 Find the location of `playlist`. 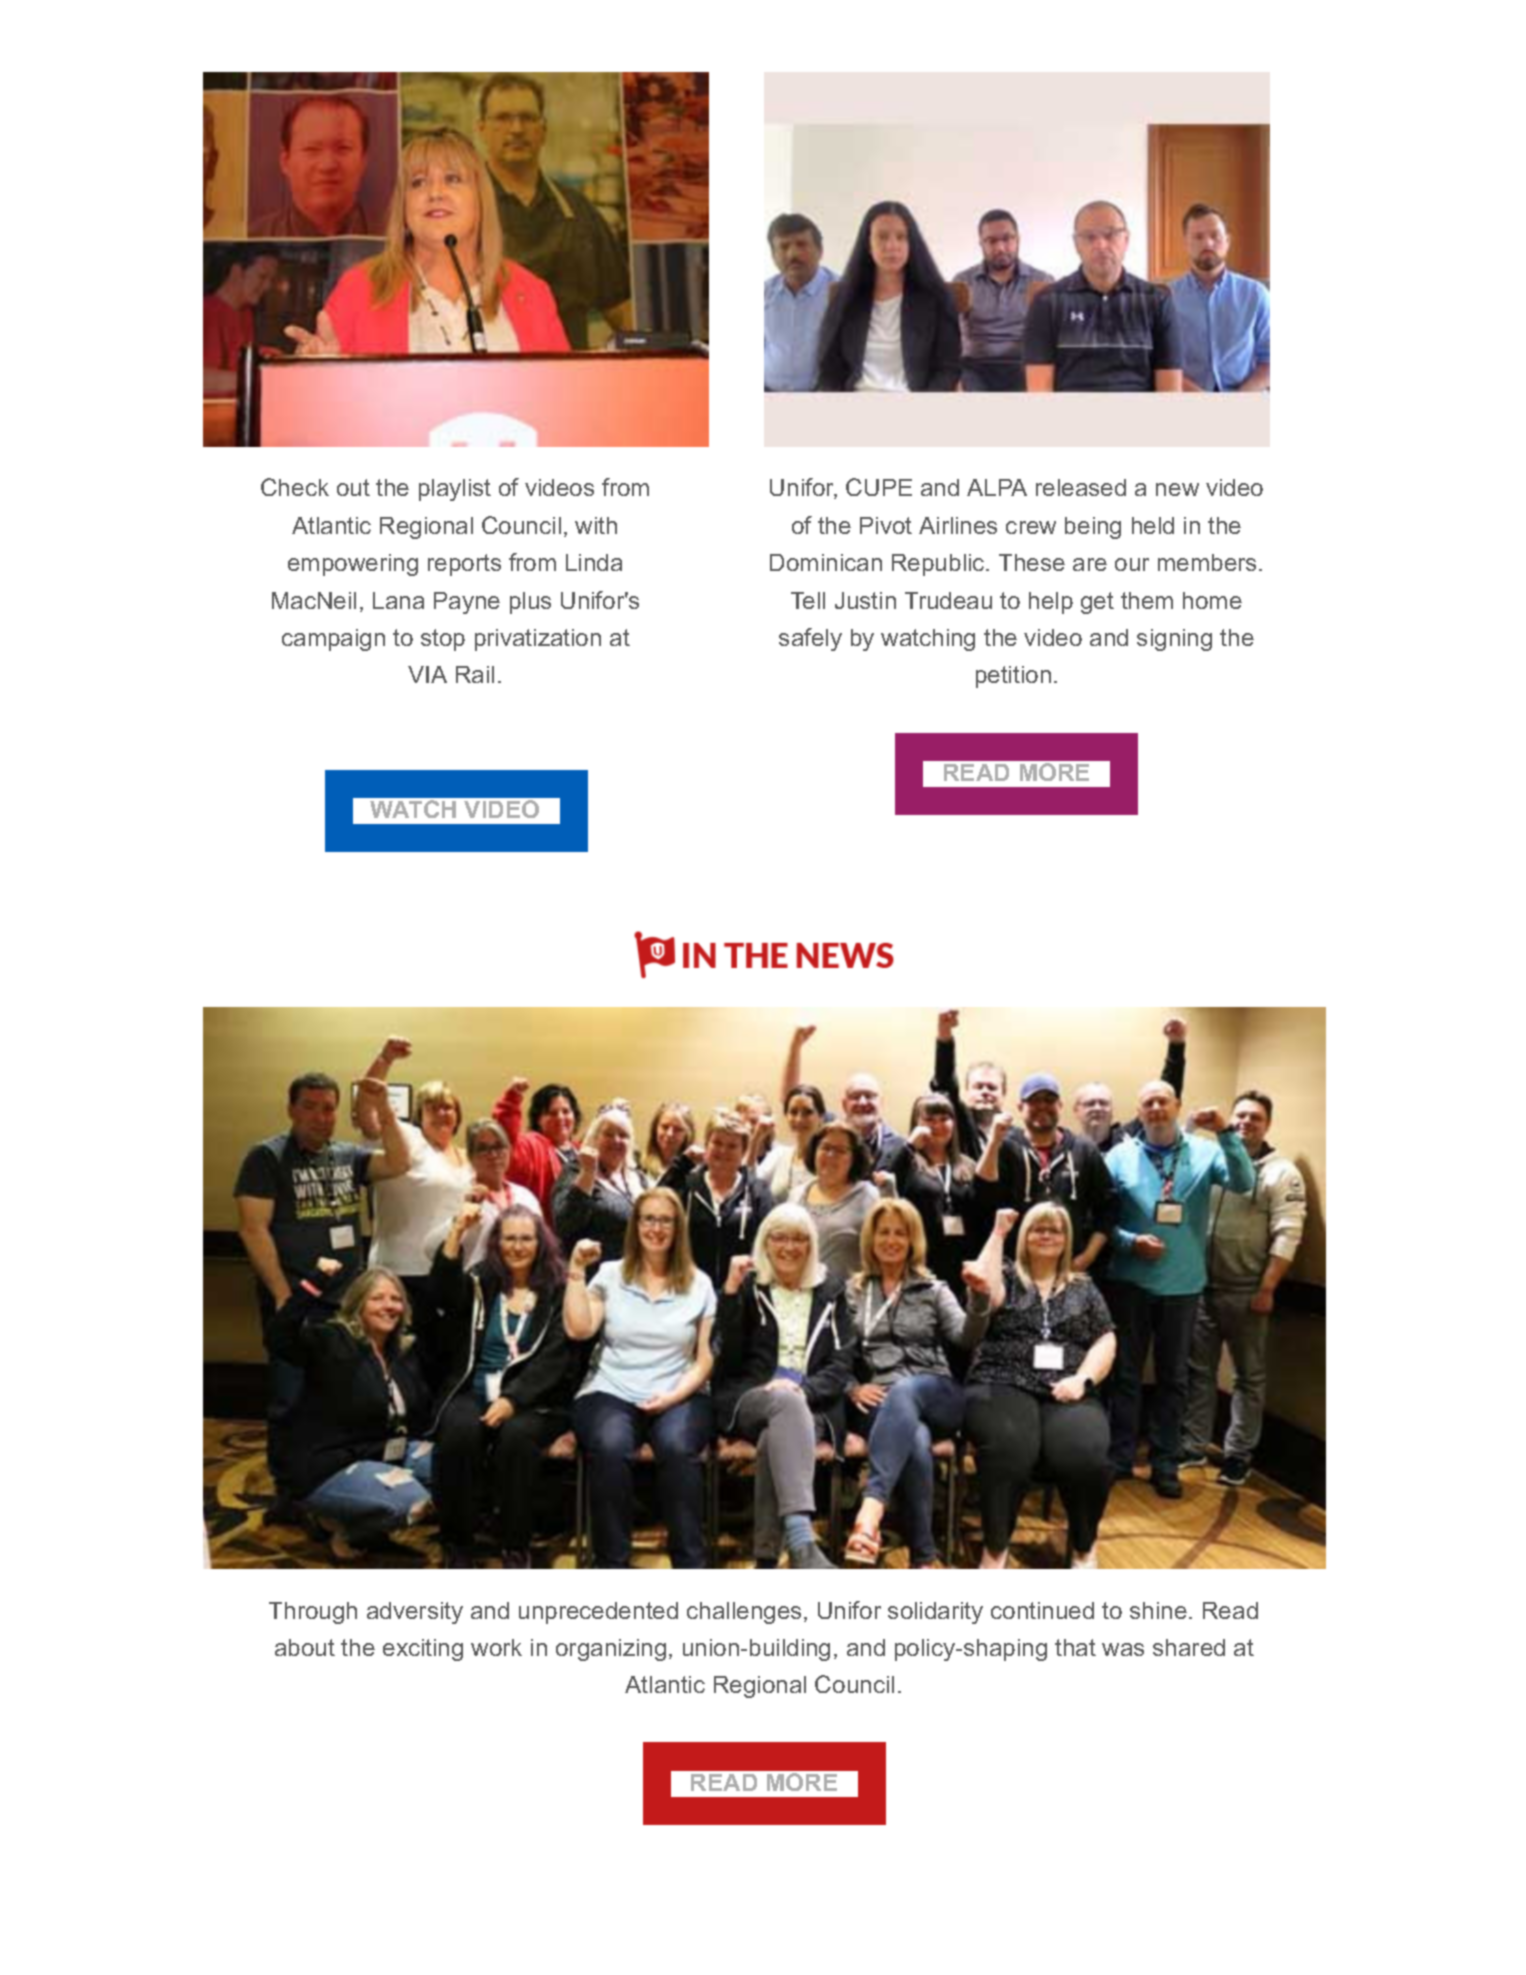

playlist is located at coordinates (455, 490).
